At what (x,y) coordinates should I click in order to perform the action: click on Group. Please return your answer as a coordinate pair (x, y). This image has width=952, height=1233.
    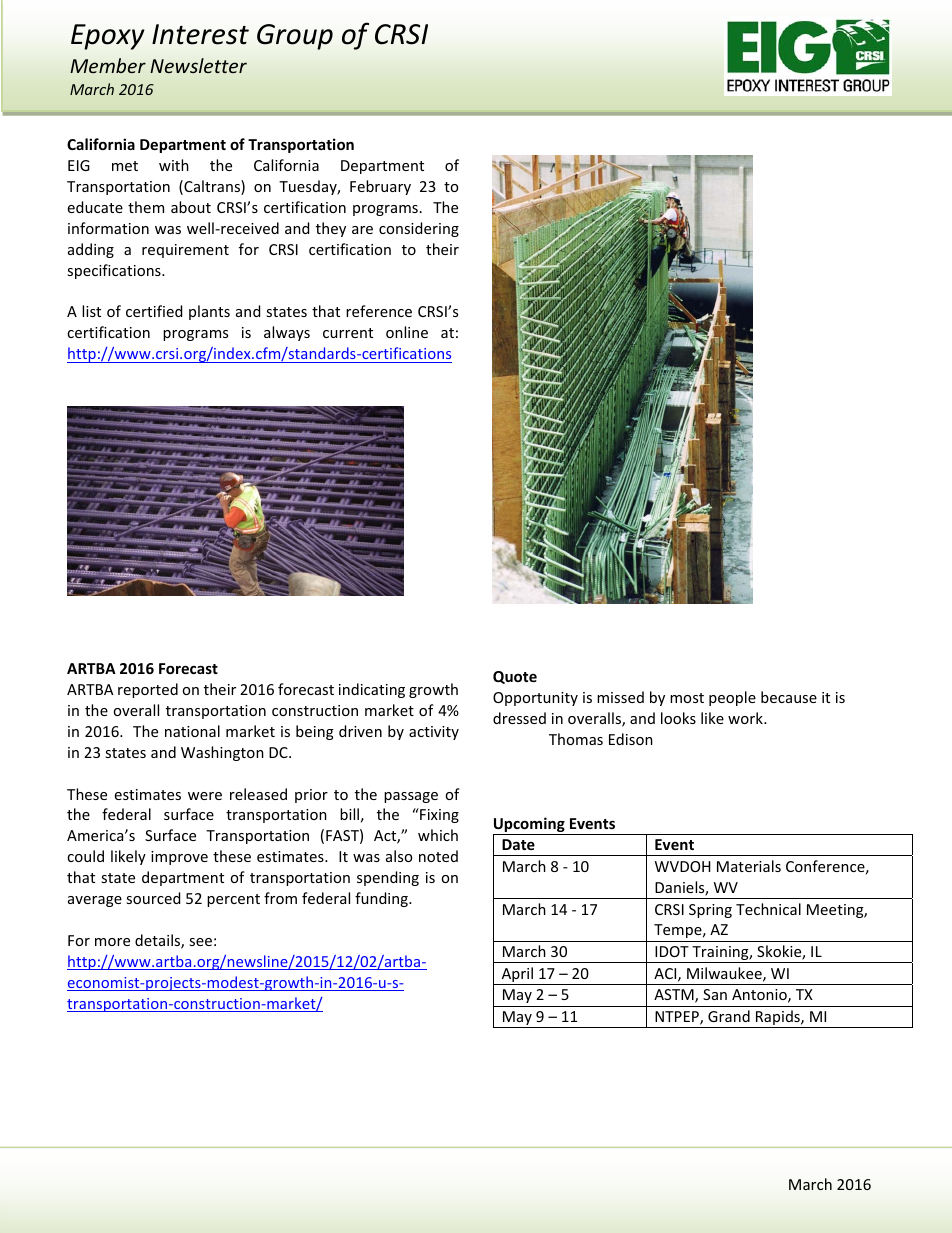
    Looking at the image, I should click on (295, 37).
